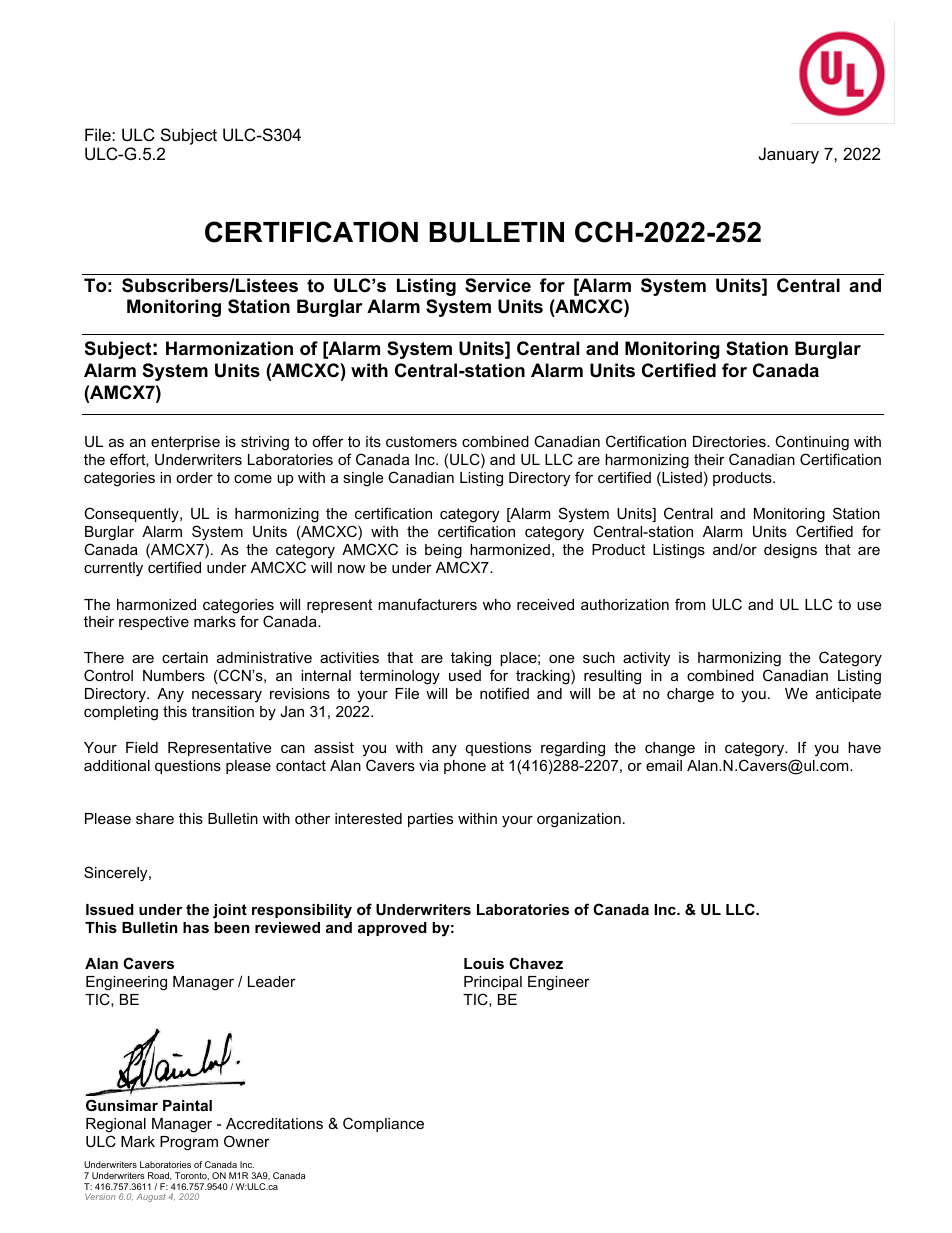  I want to click on January, so click(789, 155).
